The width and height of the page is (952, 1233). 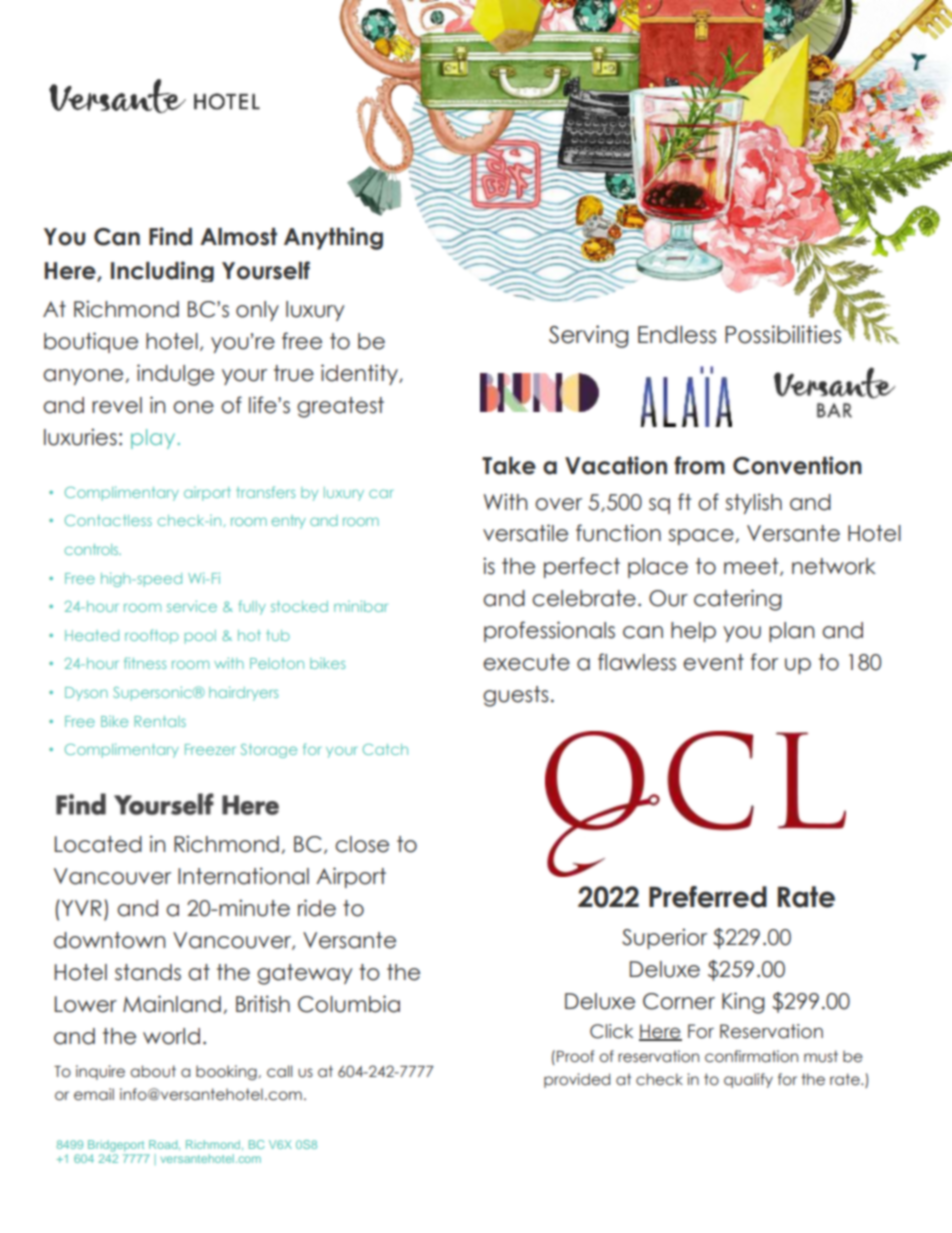 What do you see at coordinates (708, 897) in the page?
I see `Preferred` at bounding box center [708, 897].
